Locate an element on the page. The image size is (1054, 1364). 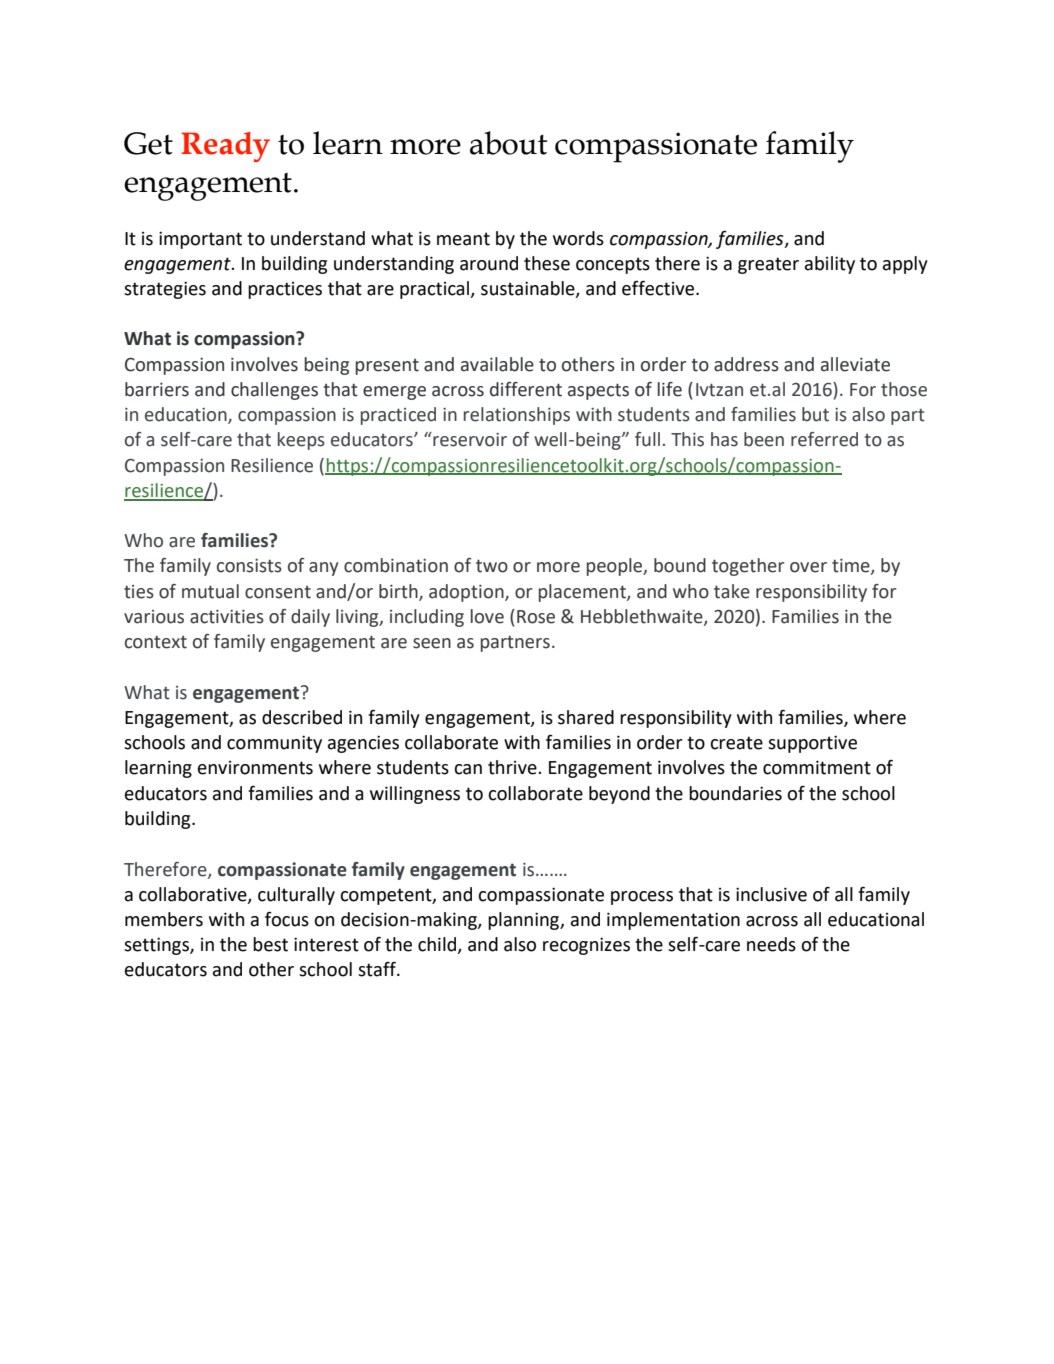
consists is located at coordinates (249, 566).
